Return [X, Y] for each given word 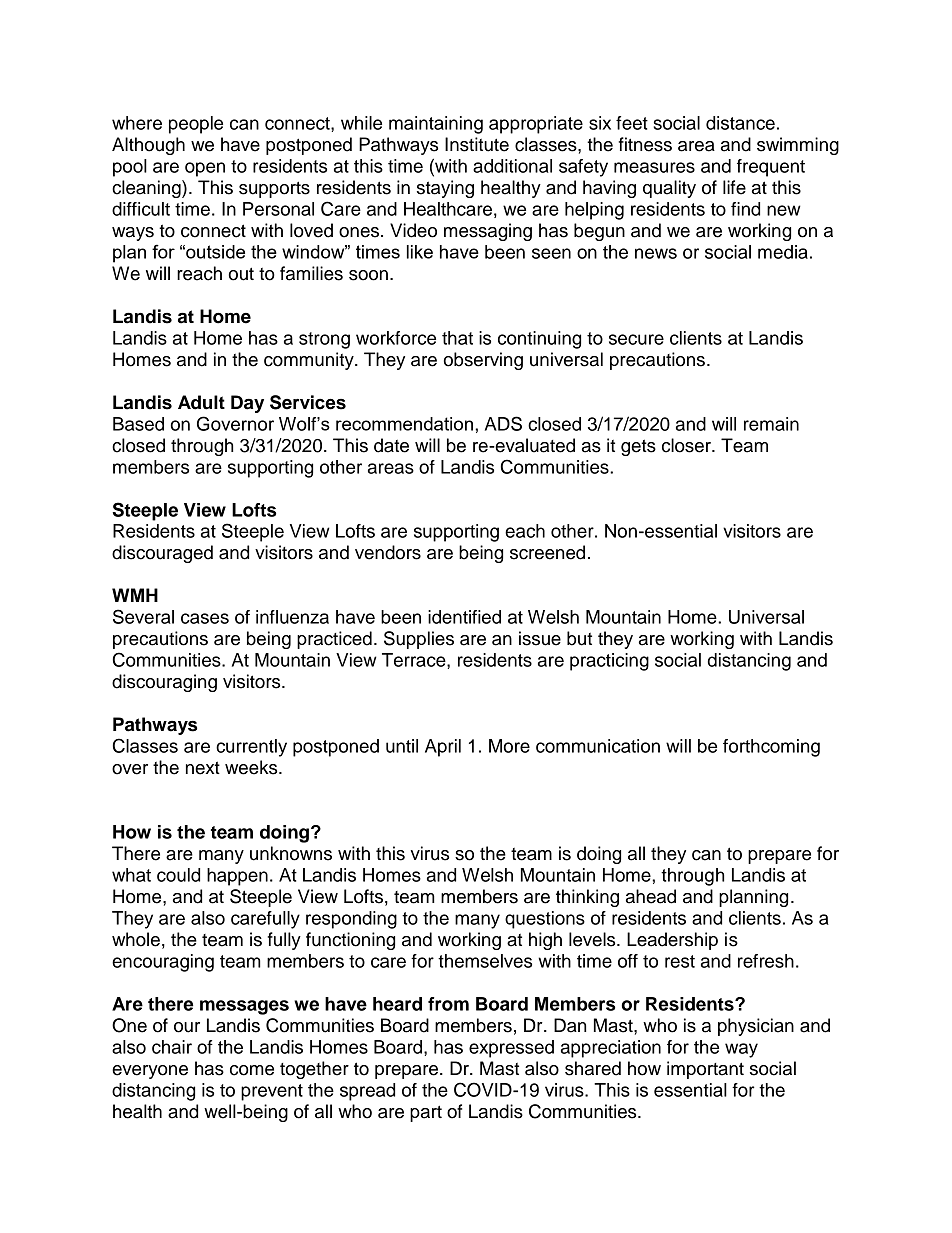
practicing [609, 662]
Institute [477, 144]
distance [740, 123]
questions [545, 920]
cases [205, 618]
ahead [651, 896]
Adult [201, 402]
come [252, 1070]
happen [237, 877]
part [426, 1113]
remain [771, 424]
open [205, 169]
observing [483, 361]
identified [464, 617]
